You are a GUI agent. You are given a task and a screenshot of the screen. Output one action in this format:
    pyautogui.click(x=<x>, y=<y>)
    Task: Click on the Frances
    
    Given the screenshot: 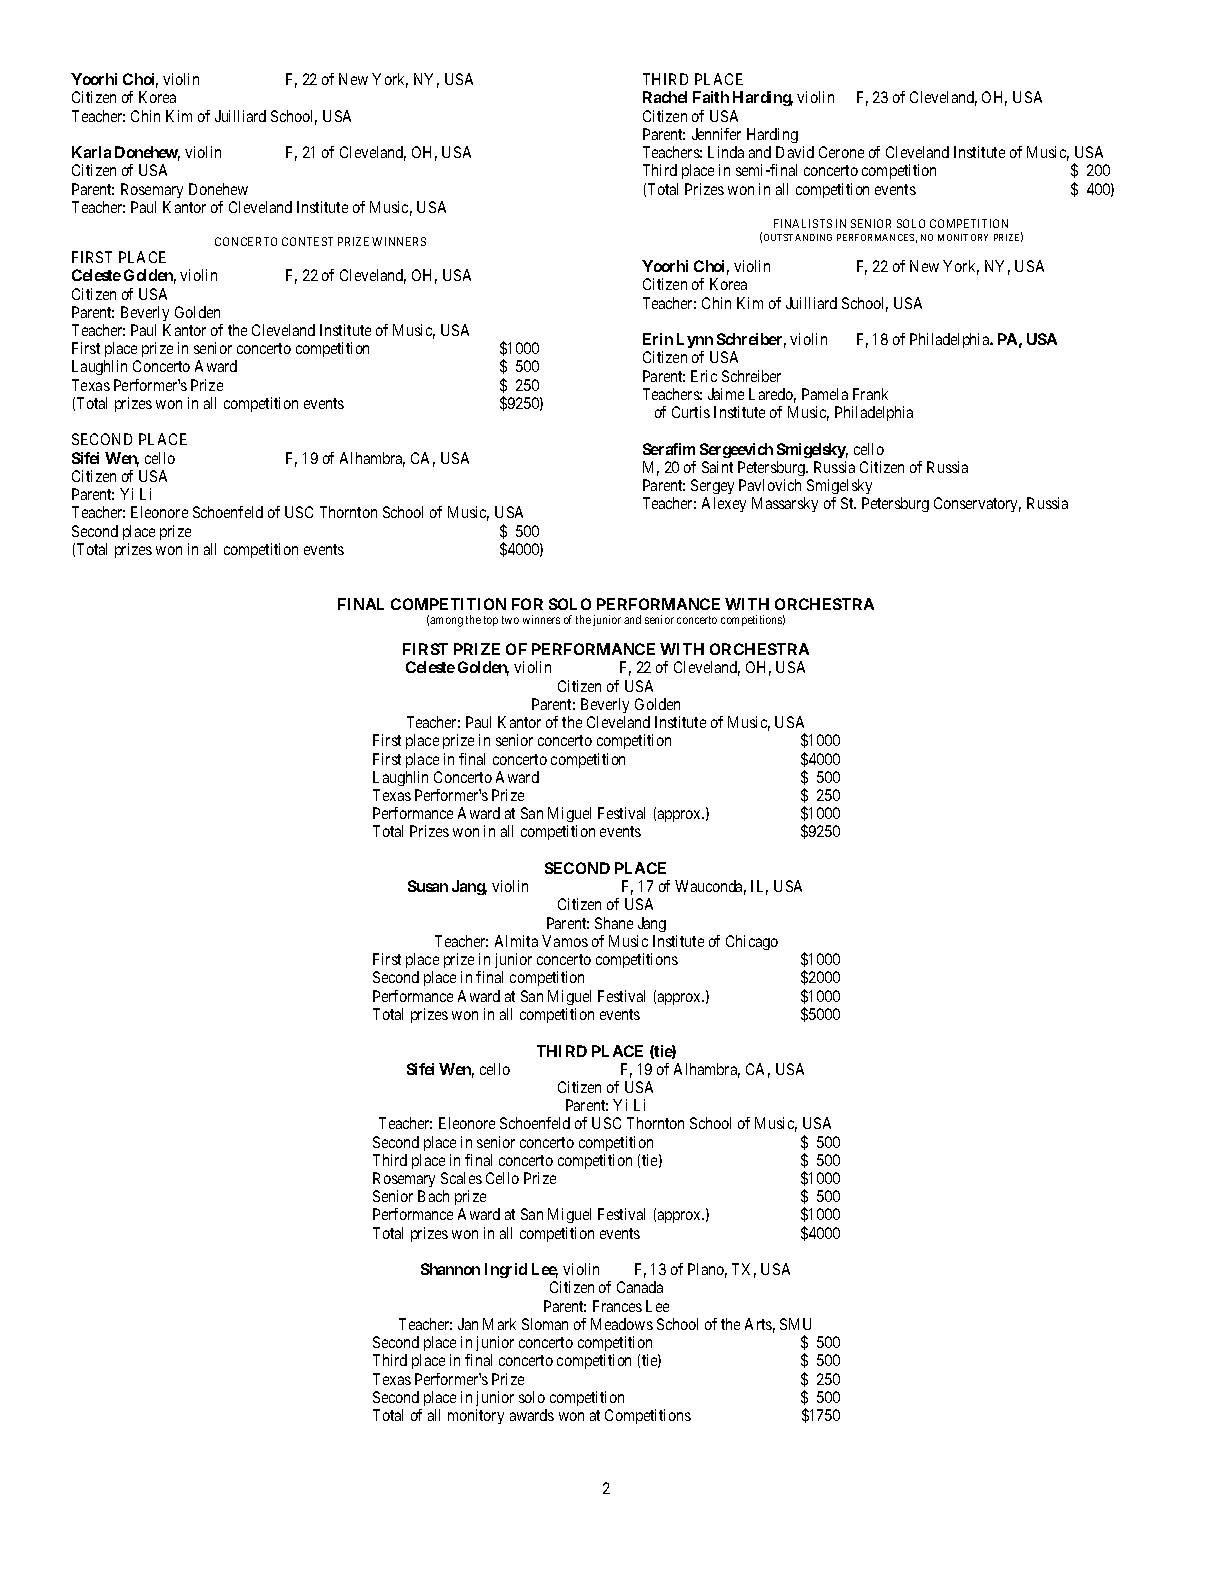 What is the action you would take?
    pyautogui.click(x=617, y=1306)
